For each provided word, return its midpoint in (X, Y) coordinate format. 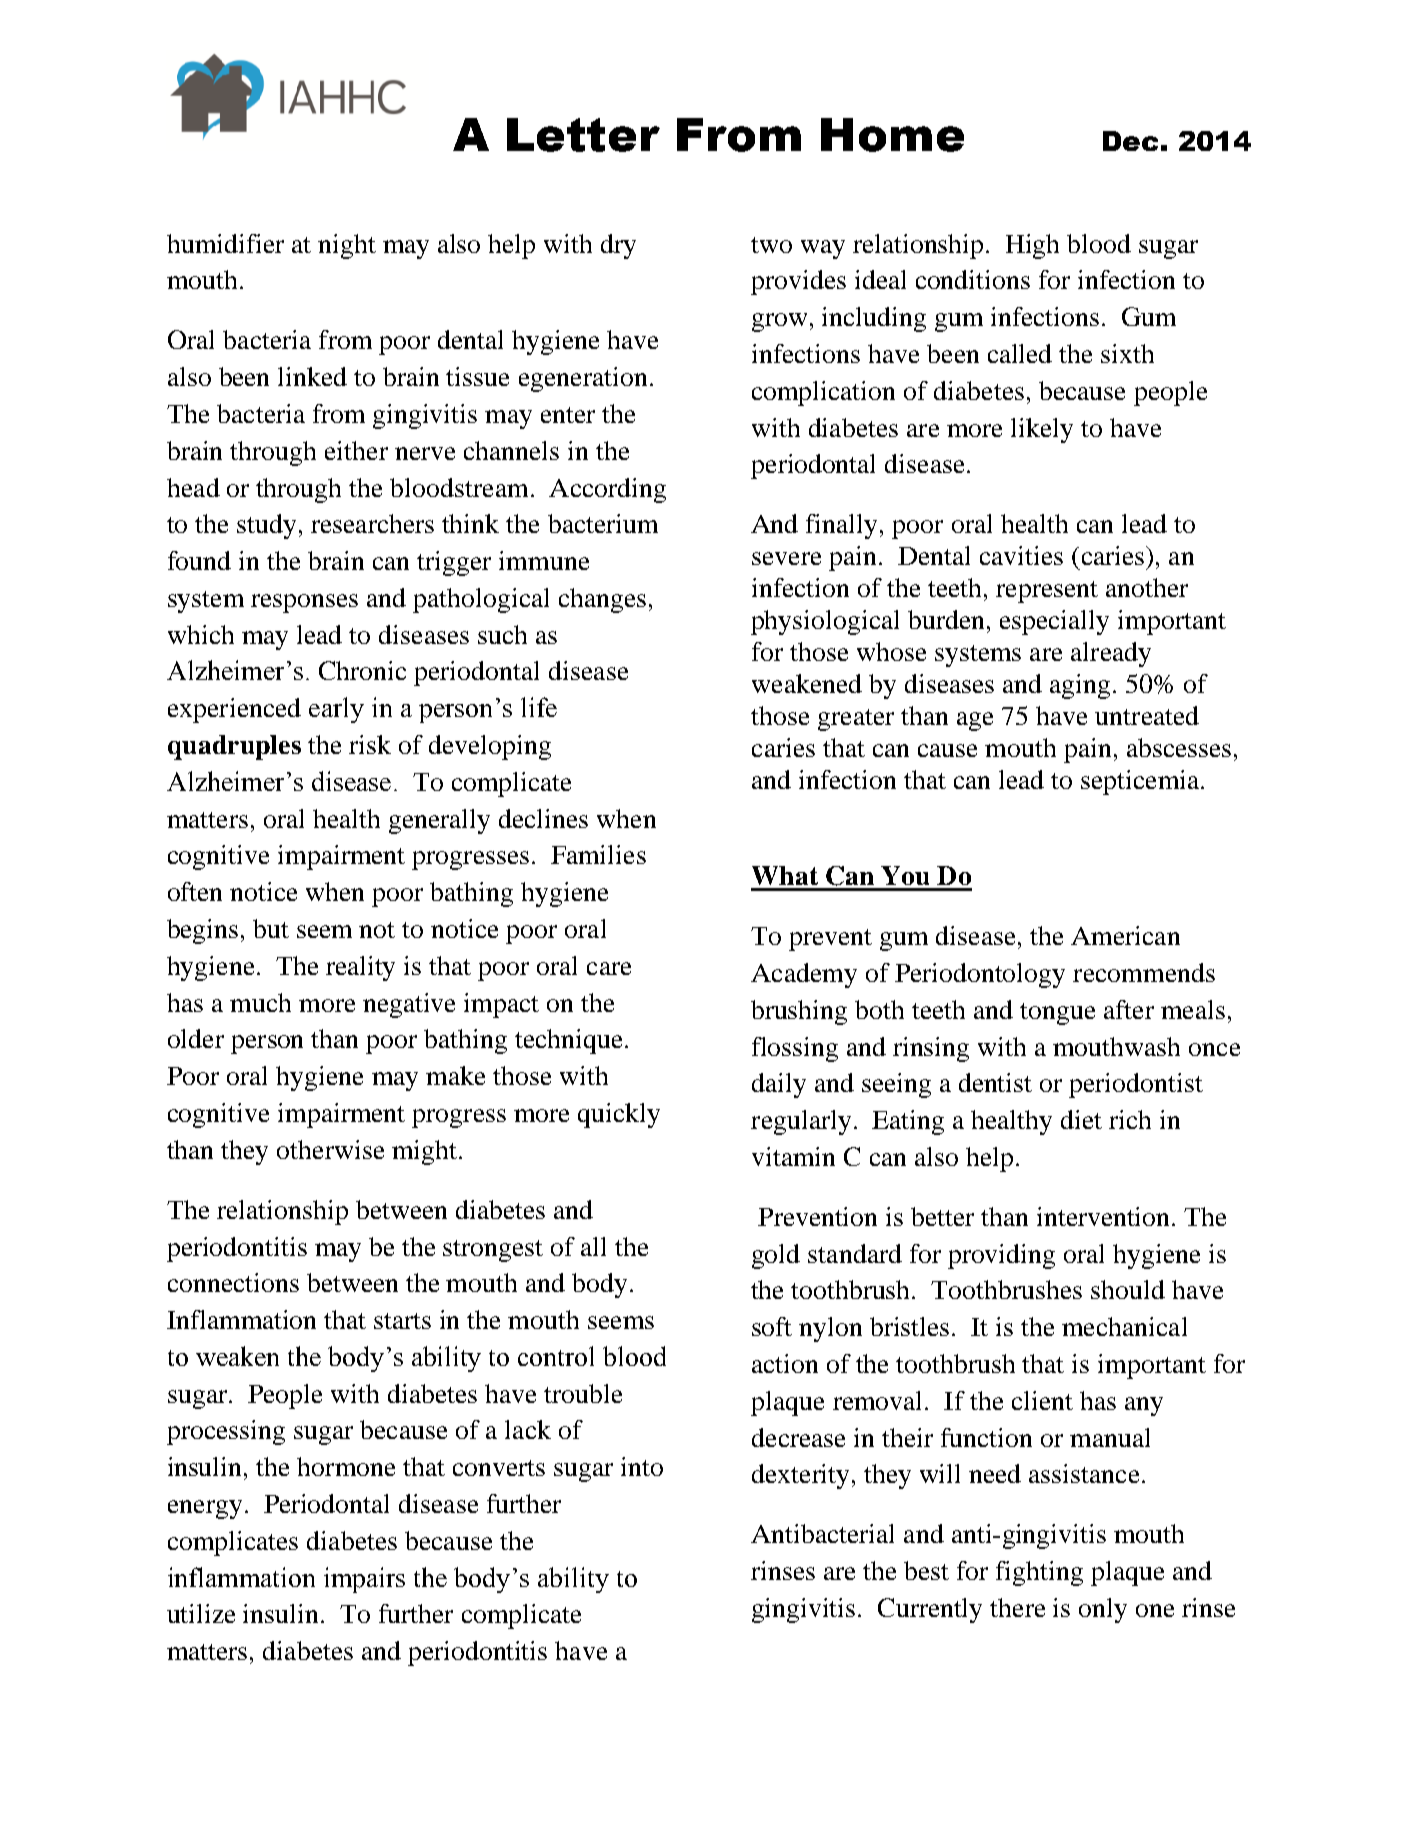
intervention (1105, 1216)
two (771, 245)
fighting (1039, 1573)
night (347, 246)
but (271, 928)
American (1125, 935)
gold (776, 1256)
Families (598, 854)
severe (786, 558)
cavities (1021, 555)
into (642, 1466)
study (266, 526)
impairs (364, 1580)
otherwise (330, 1149)
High (1032, 246)
